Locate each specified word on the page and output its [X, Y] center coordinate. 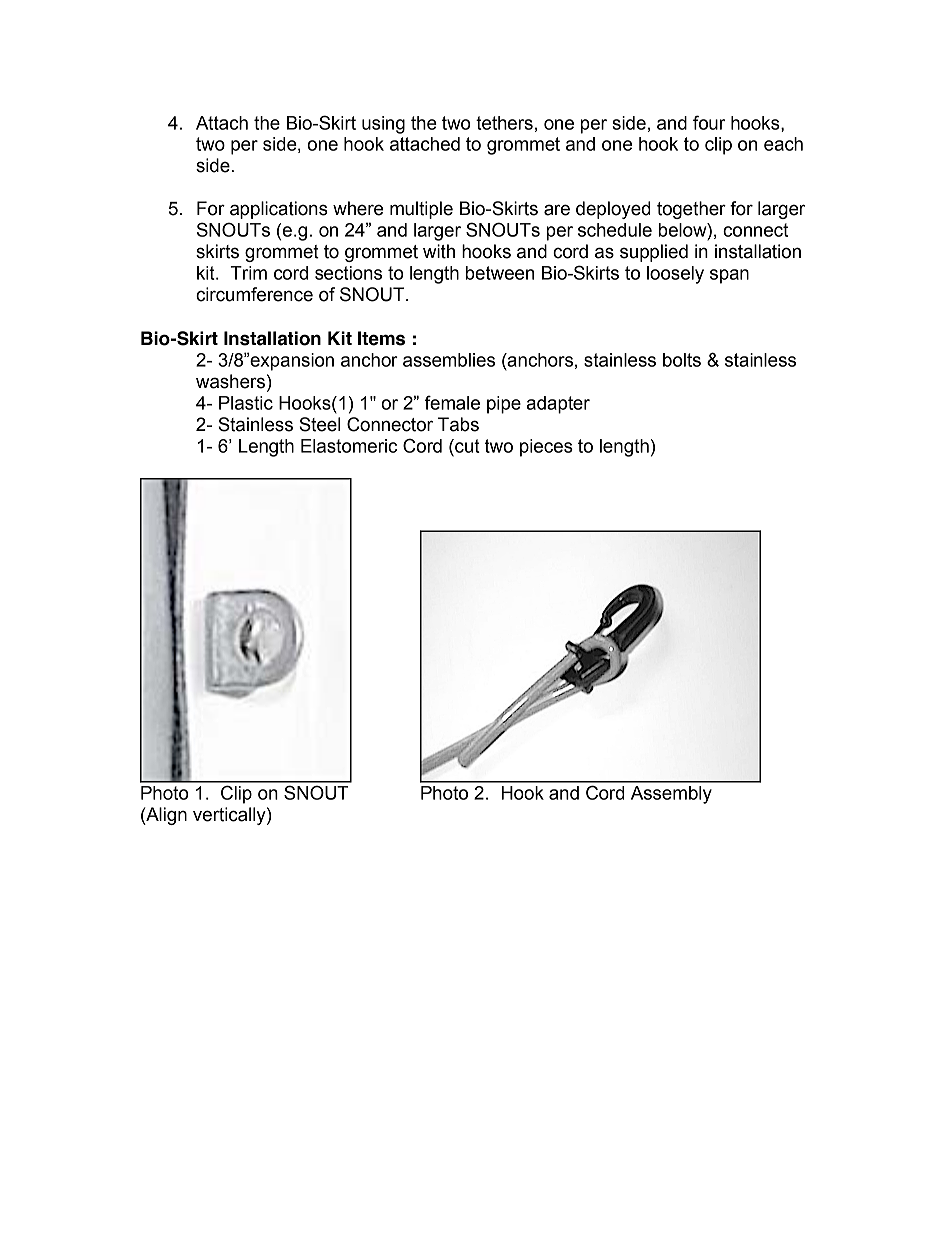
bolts [682, 360]
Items [381, 338]
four [709, 122]
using [383, 125]
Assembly [671, 795]
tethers [504, 123]
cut [466, 446]
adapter [558, 405]
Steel [319, 424]
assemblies [449, 360]
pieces [546, 448]
